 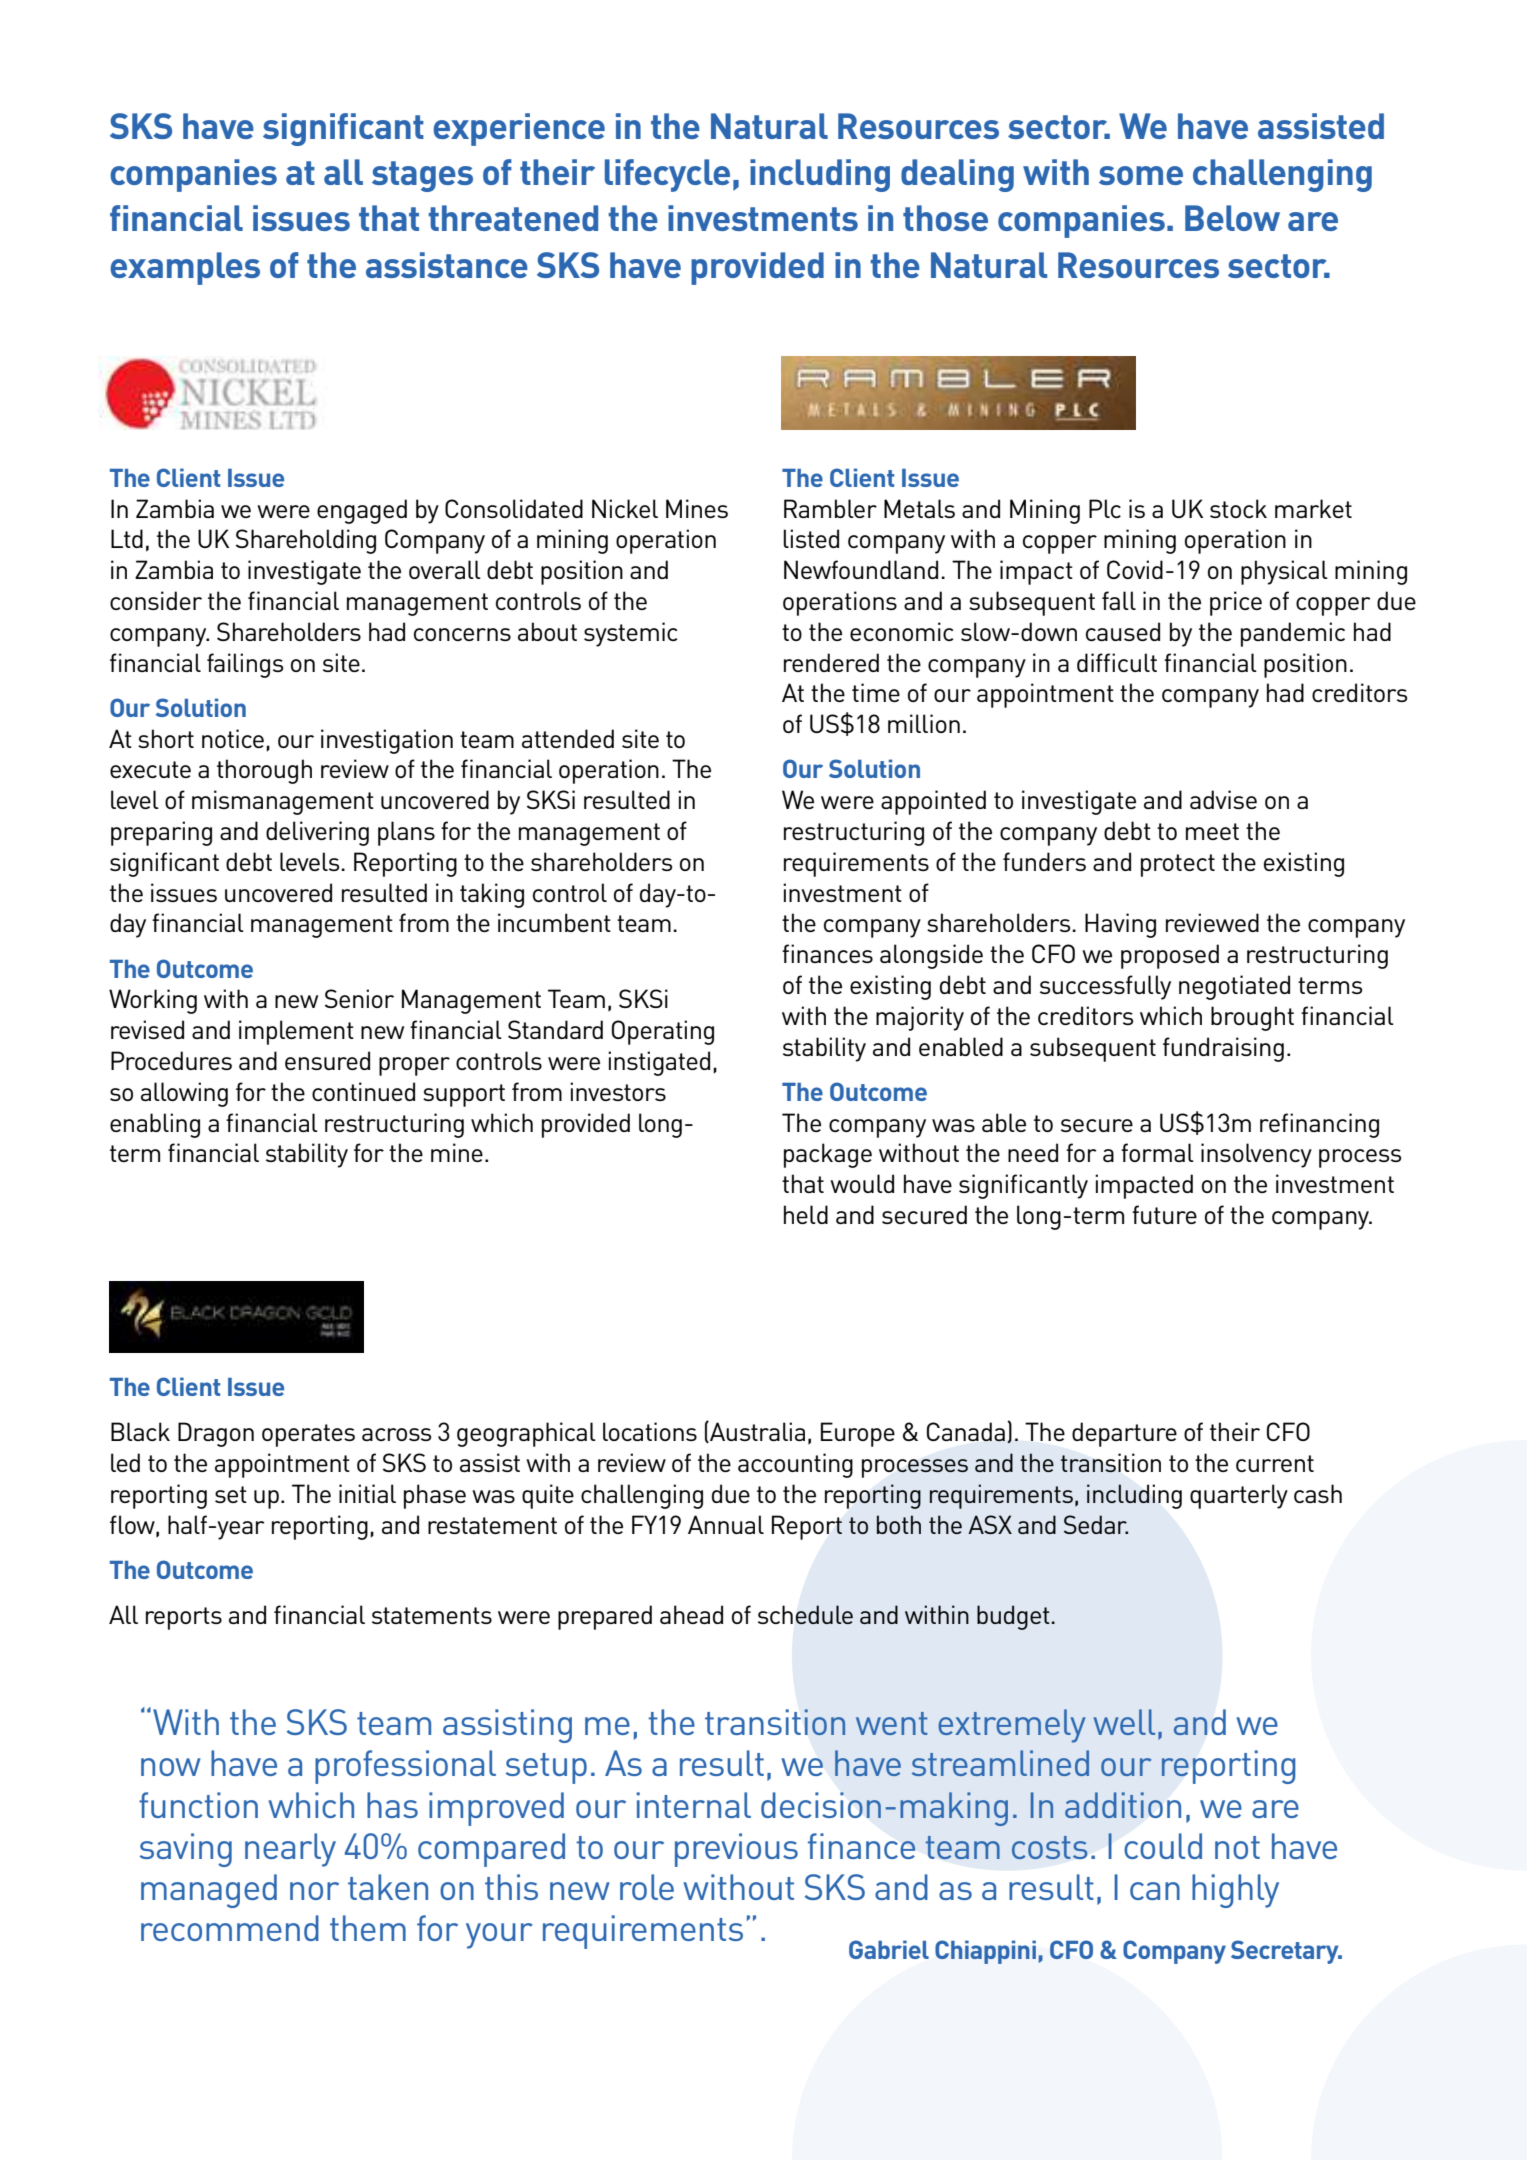 I want to click on implement, so click(x=296, y=1032).
